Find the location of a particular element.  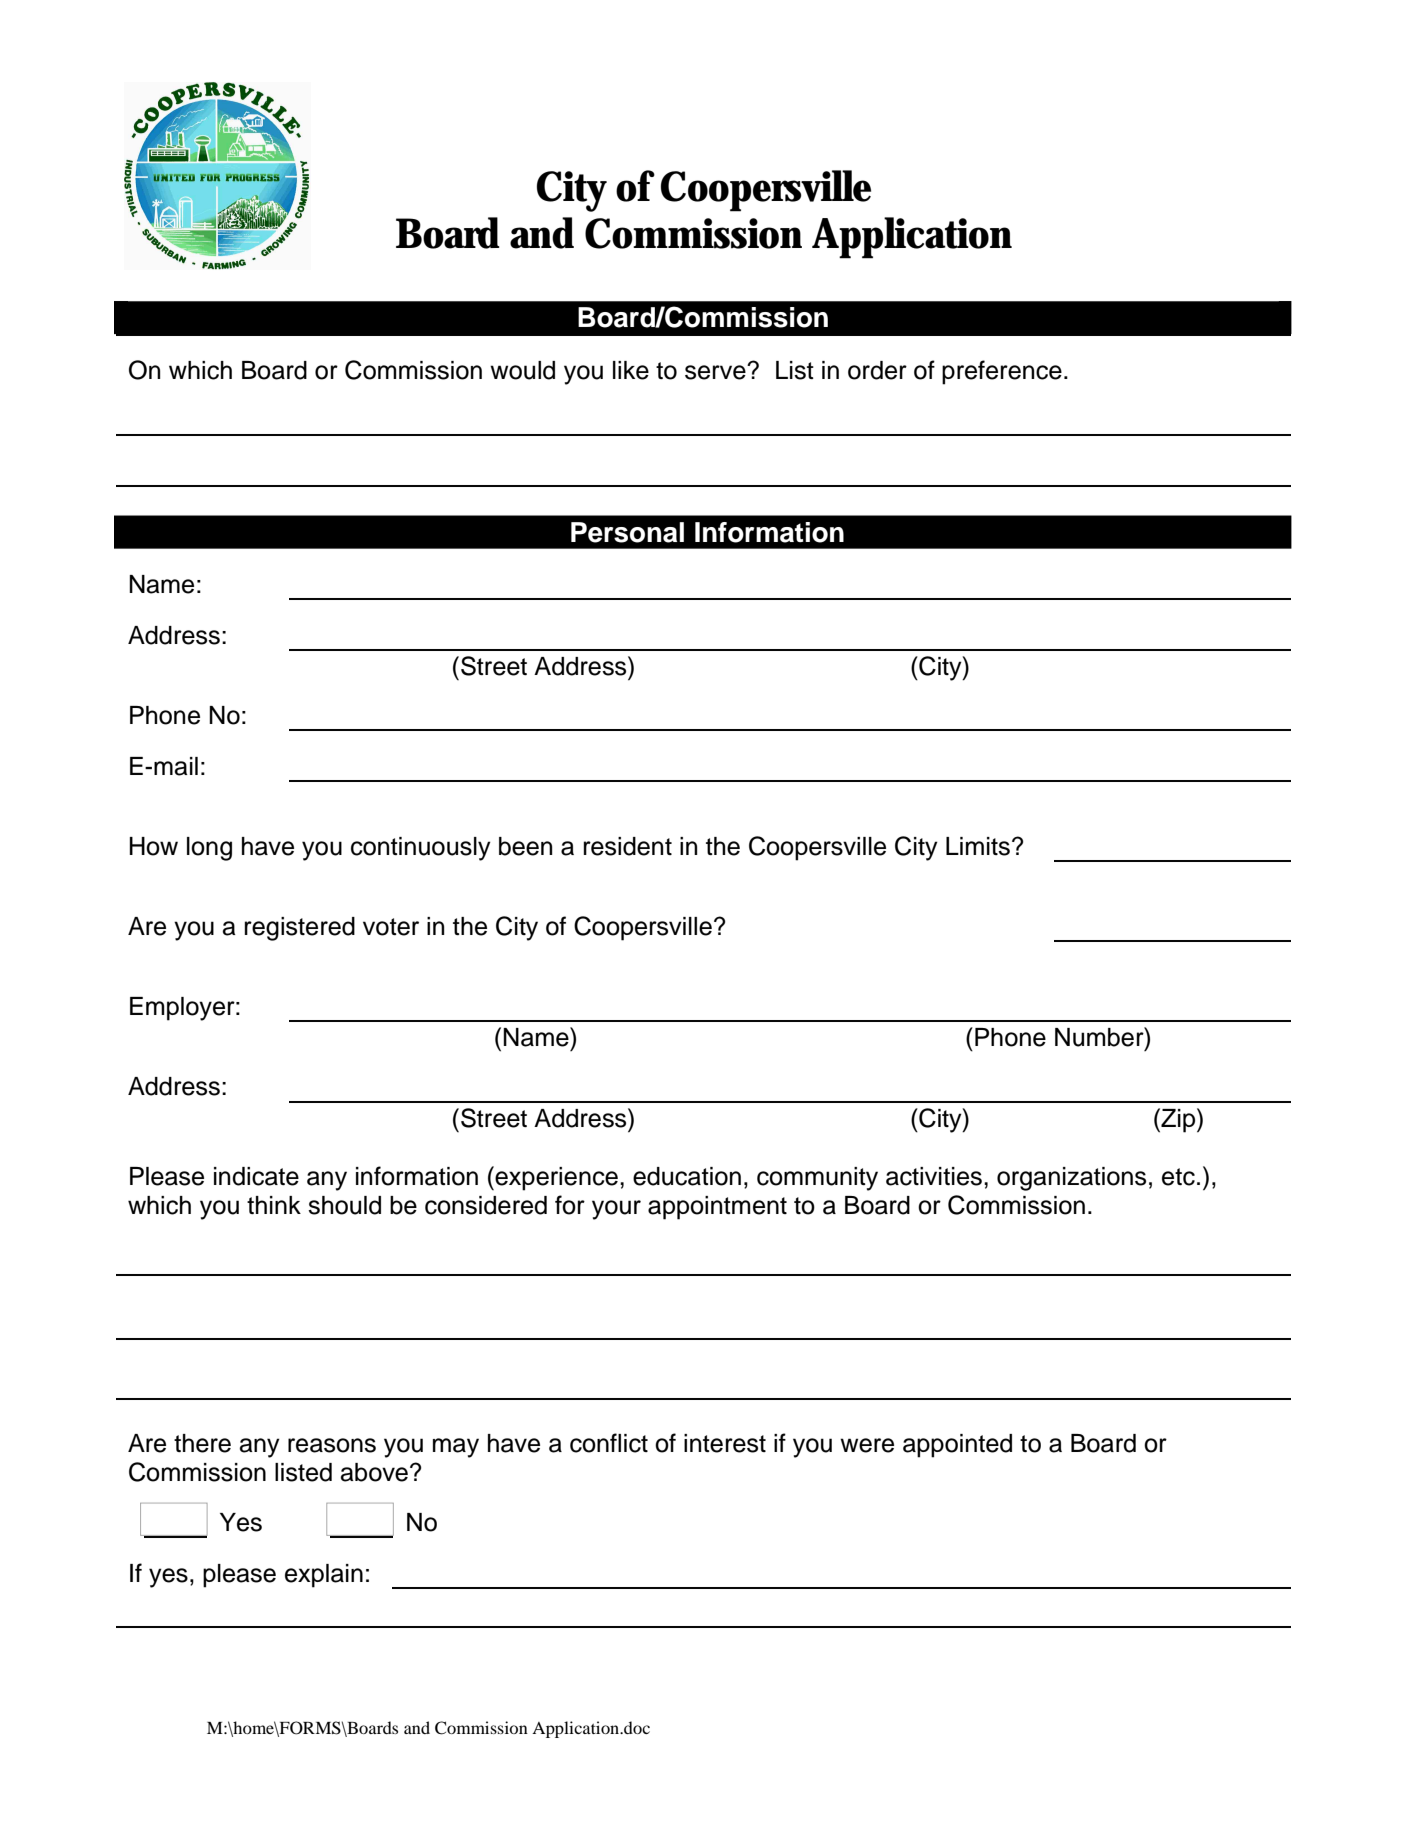

preference is located at coordinates (1002, 372).
